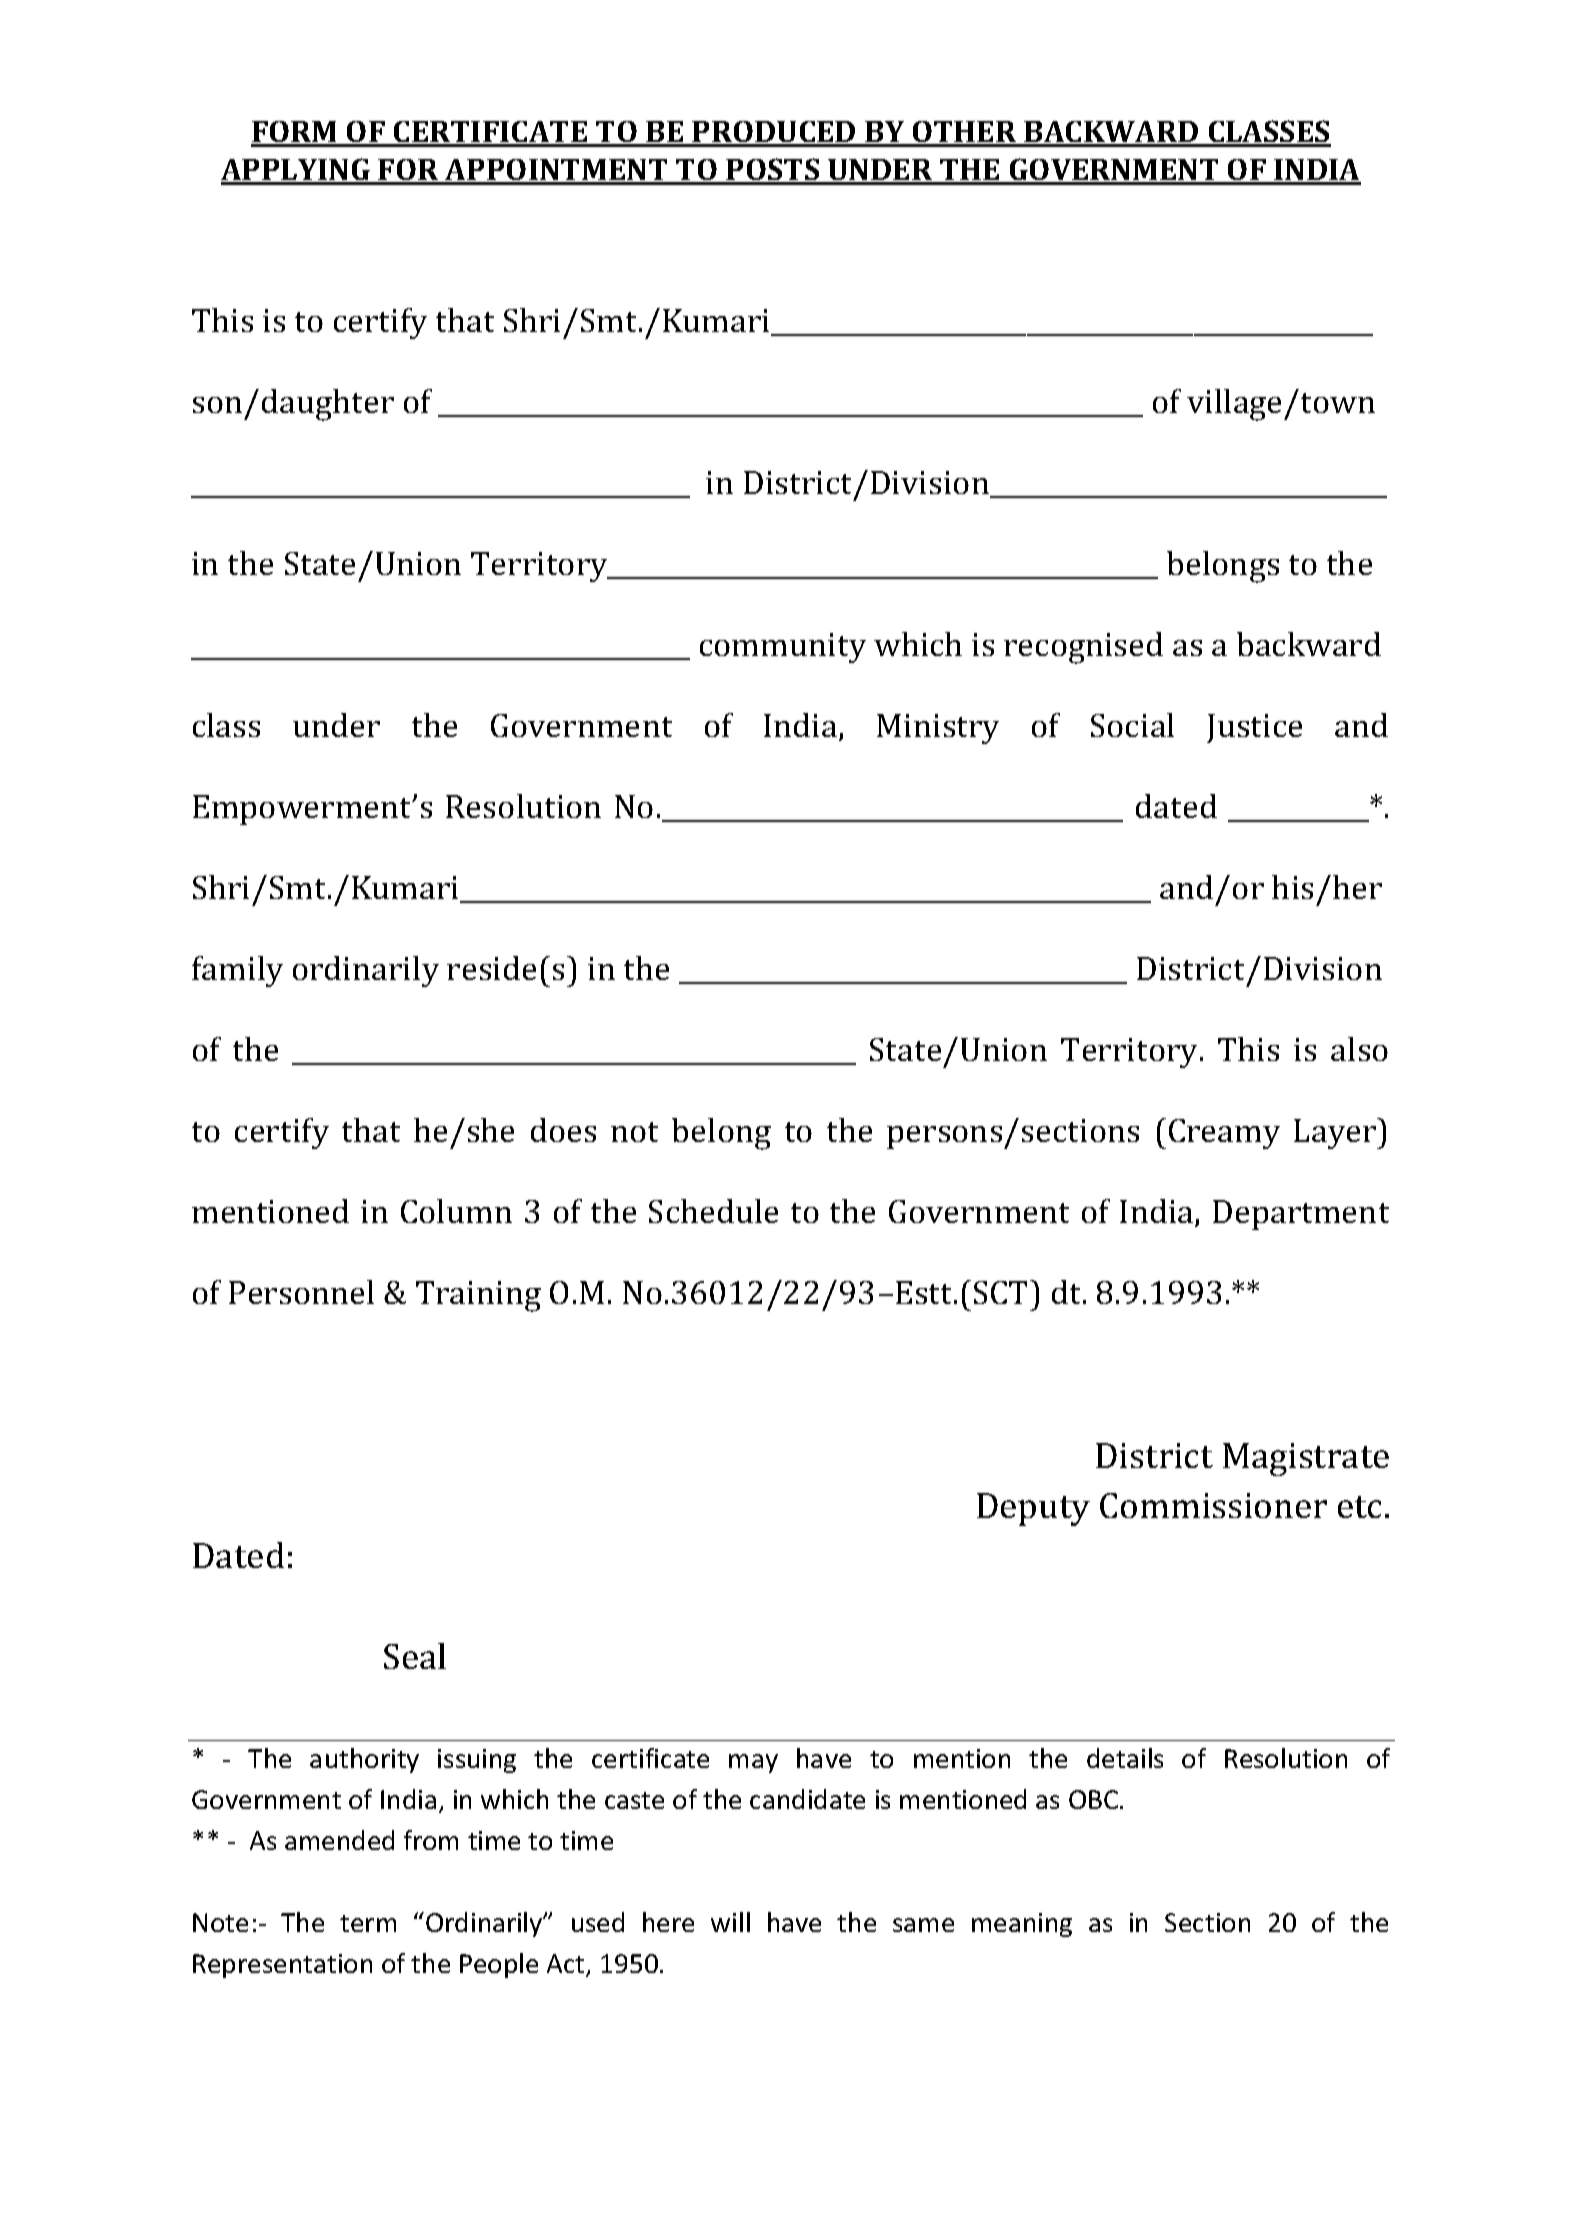  What do you see at coordinates (1254, 728) in the screenshot?
I see `Justice` at bounding box center [1254, 728].
